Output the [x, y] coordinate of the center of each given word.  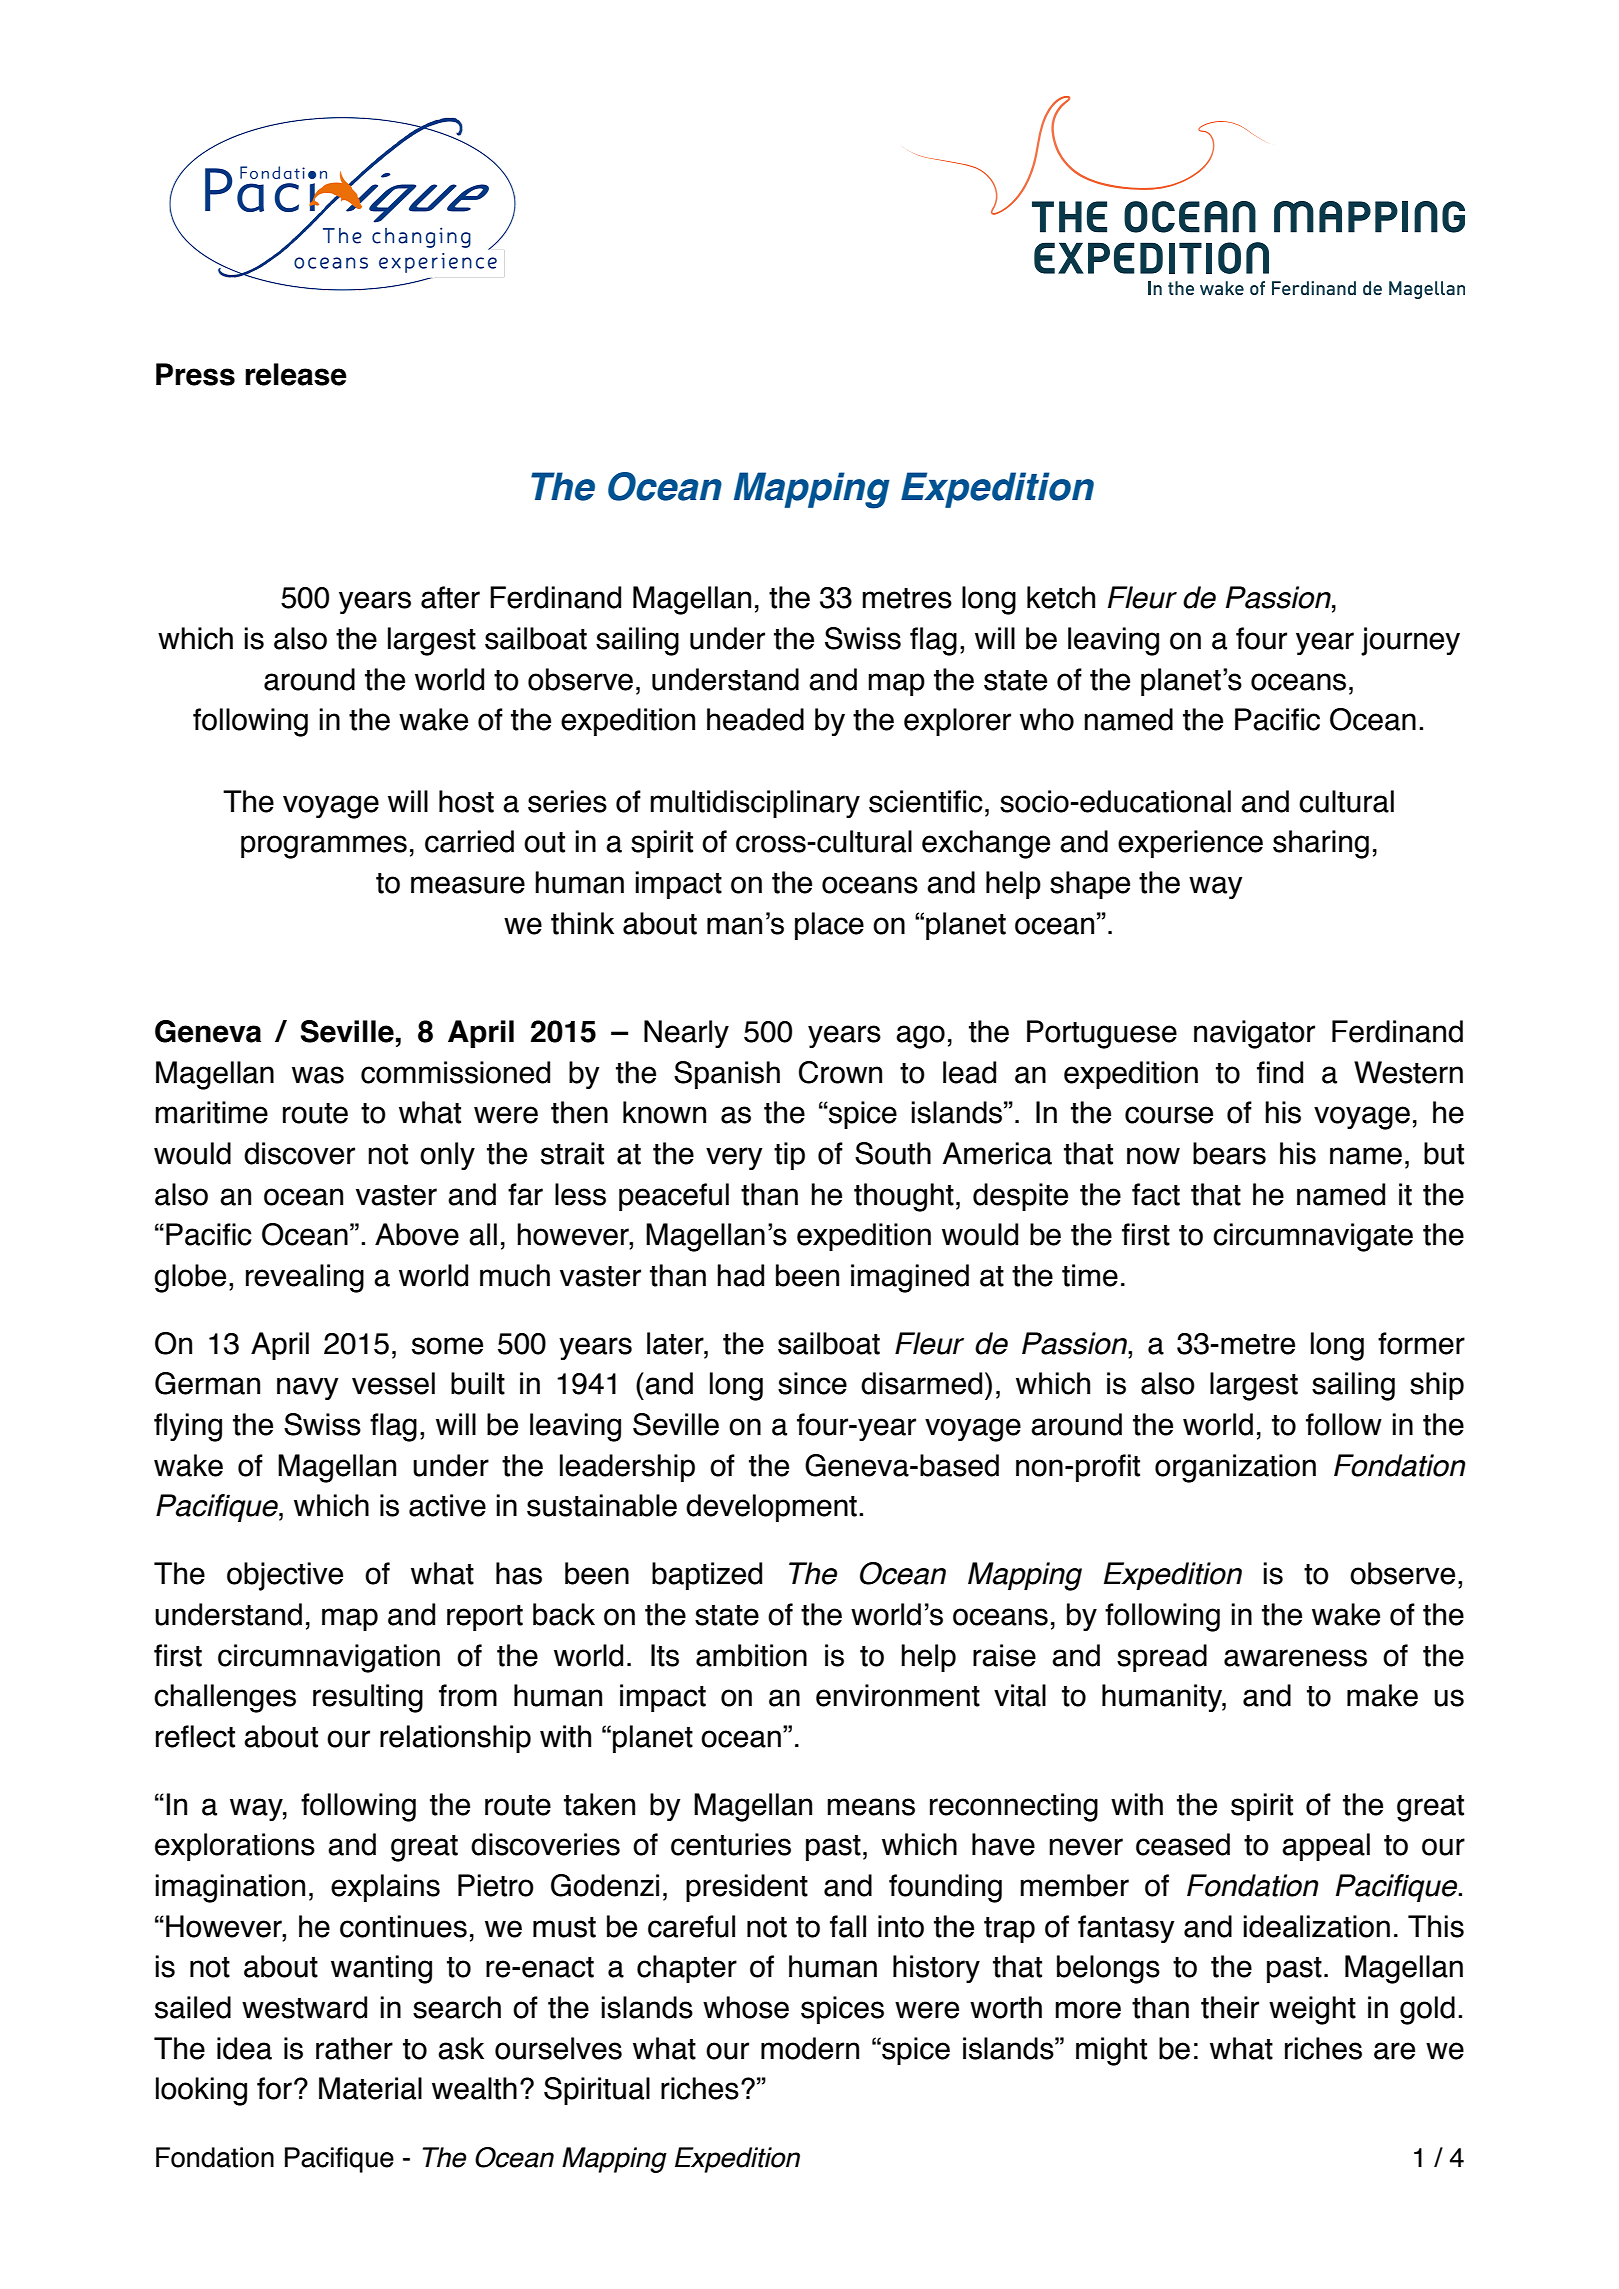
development [771, 1508]
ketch [1061, 597]
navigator [1254, 1034]
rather [354, 2048]
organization [1235, 1468]
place [829, 926]
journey [1410, 641]
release [296, 374]
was [318, 1075]
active [447, 1505]
